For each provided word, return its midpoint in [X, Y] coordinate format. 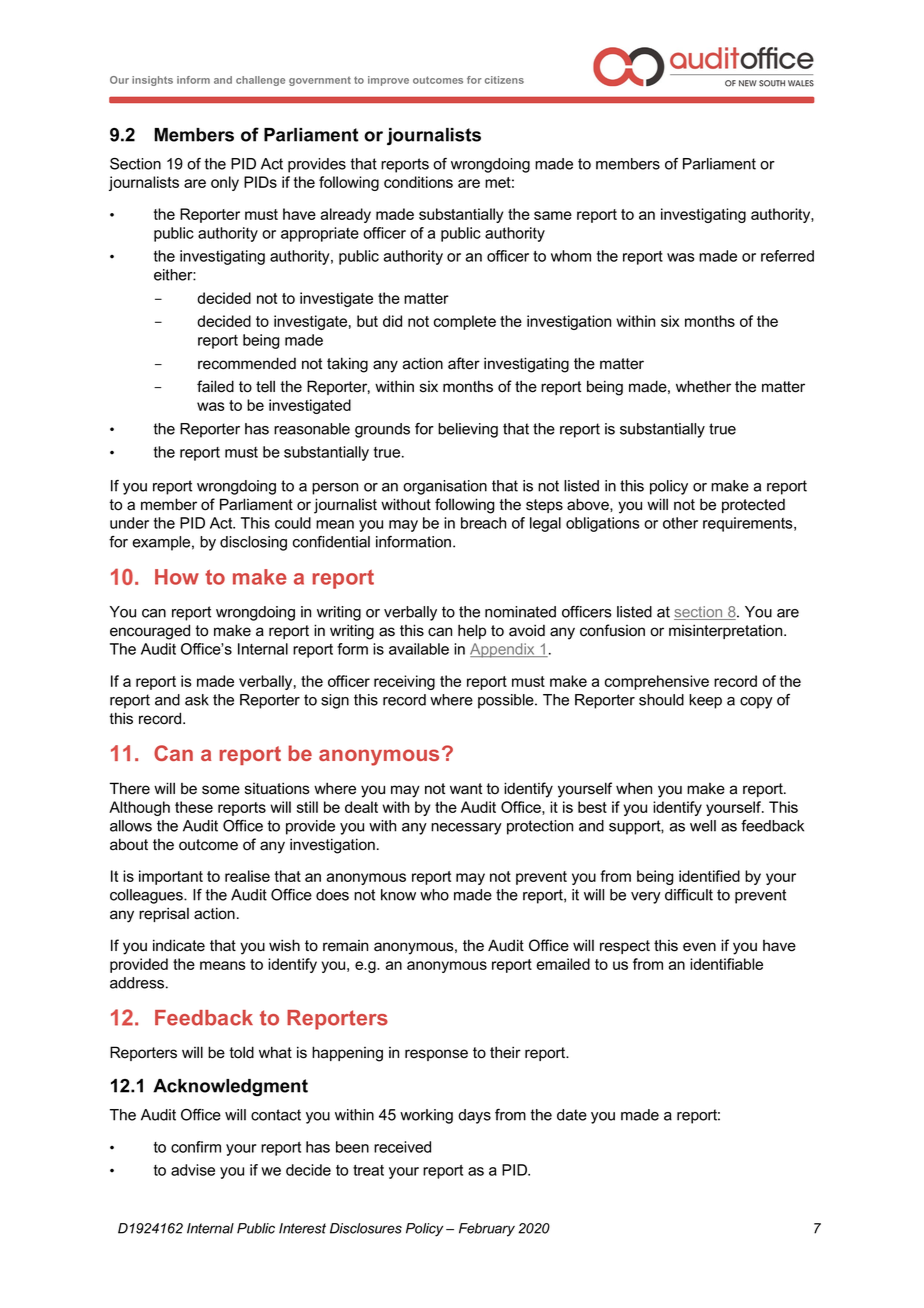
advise [193, 1170]
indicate [179, 945]
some [221, 790]
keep [705, 701]
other [680, 523]
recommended [247, 363]
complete [465, 322]
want [466, 789]
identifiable [726, 964]
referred [787, 256]
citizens [504, 80]
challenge [260, 81]
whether [703, 386]
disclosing [253, 543]
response [436, 1055]
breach [483, 523]
